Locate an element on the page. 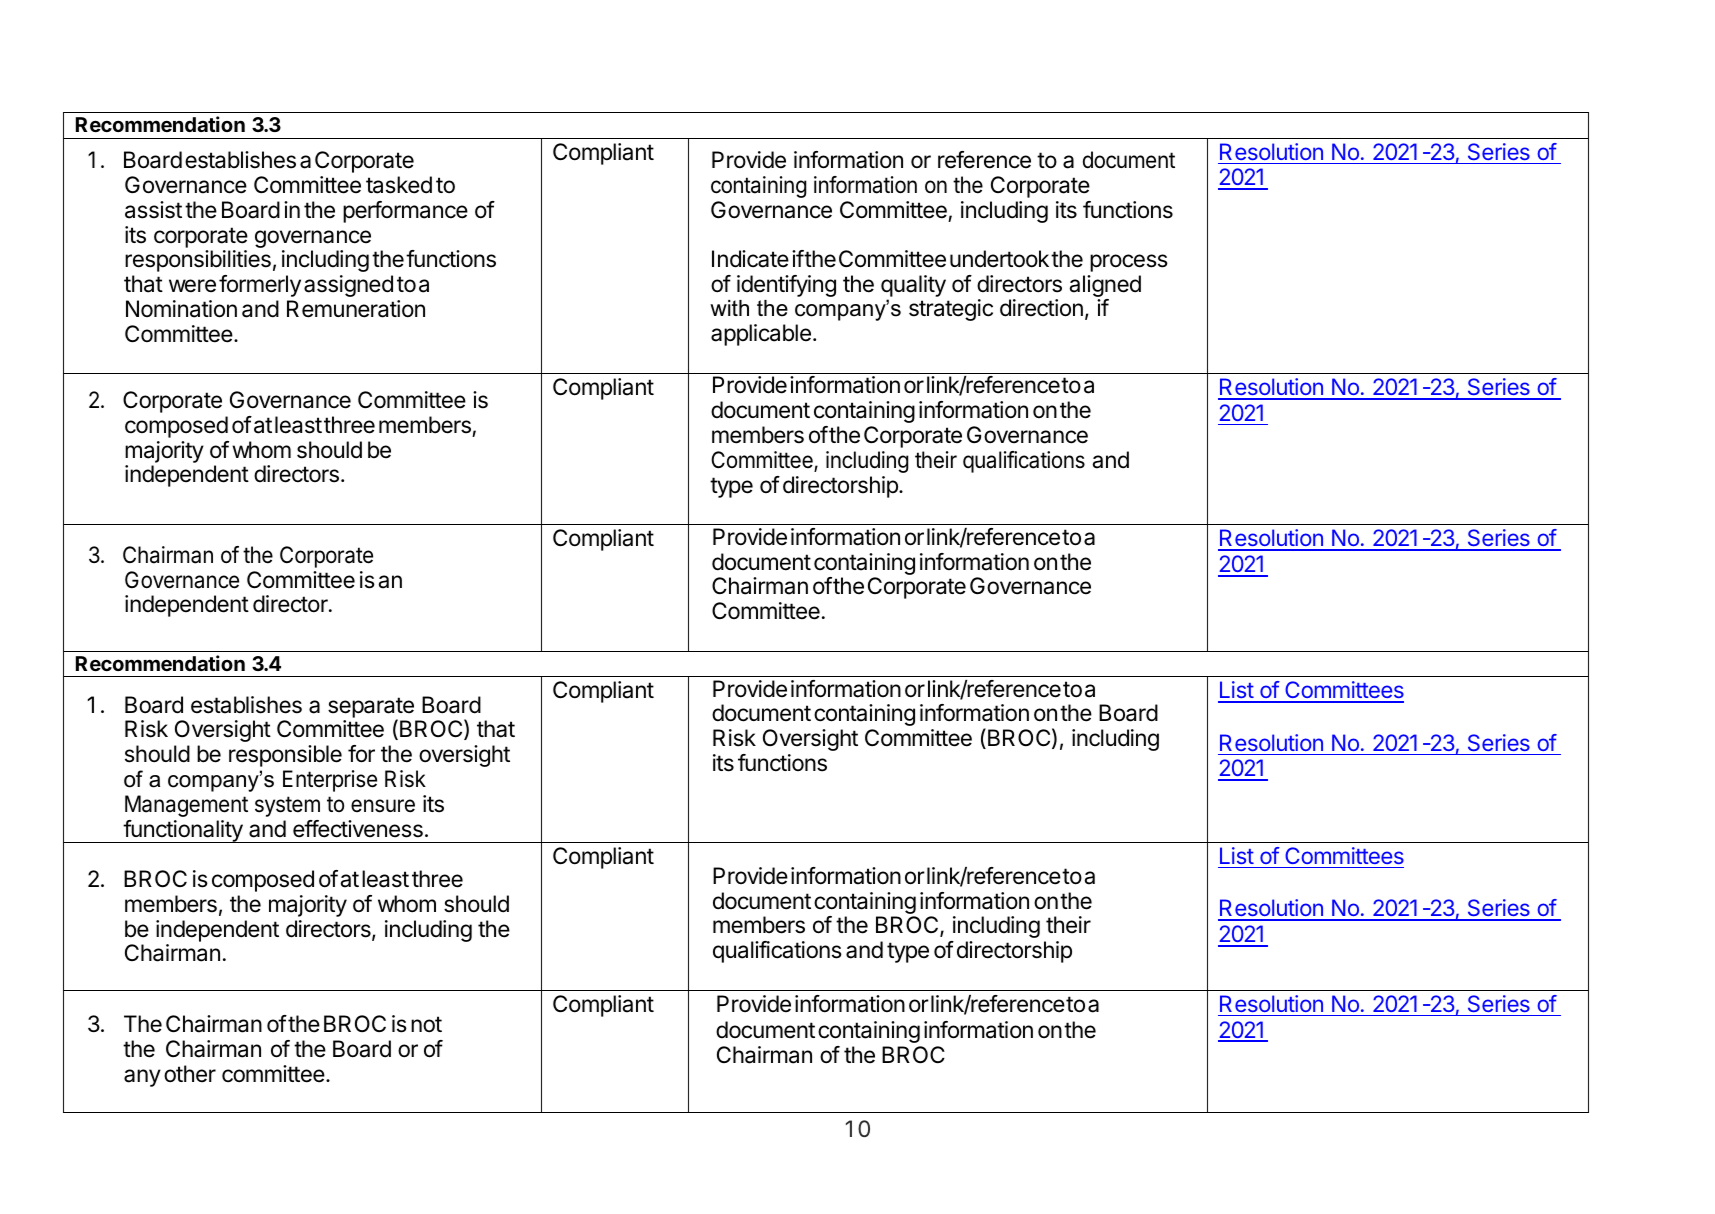  process is located at coordinates (1129, 263).
